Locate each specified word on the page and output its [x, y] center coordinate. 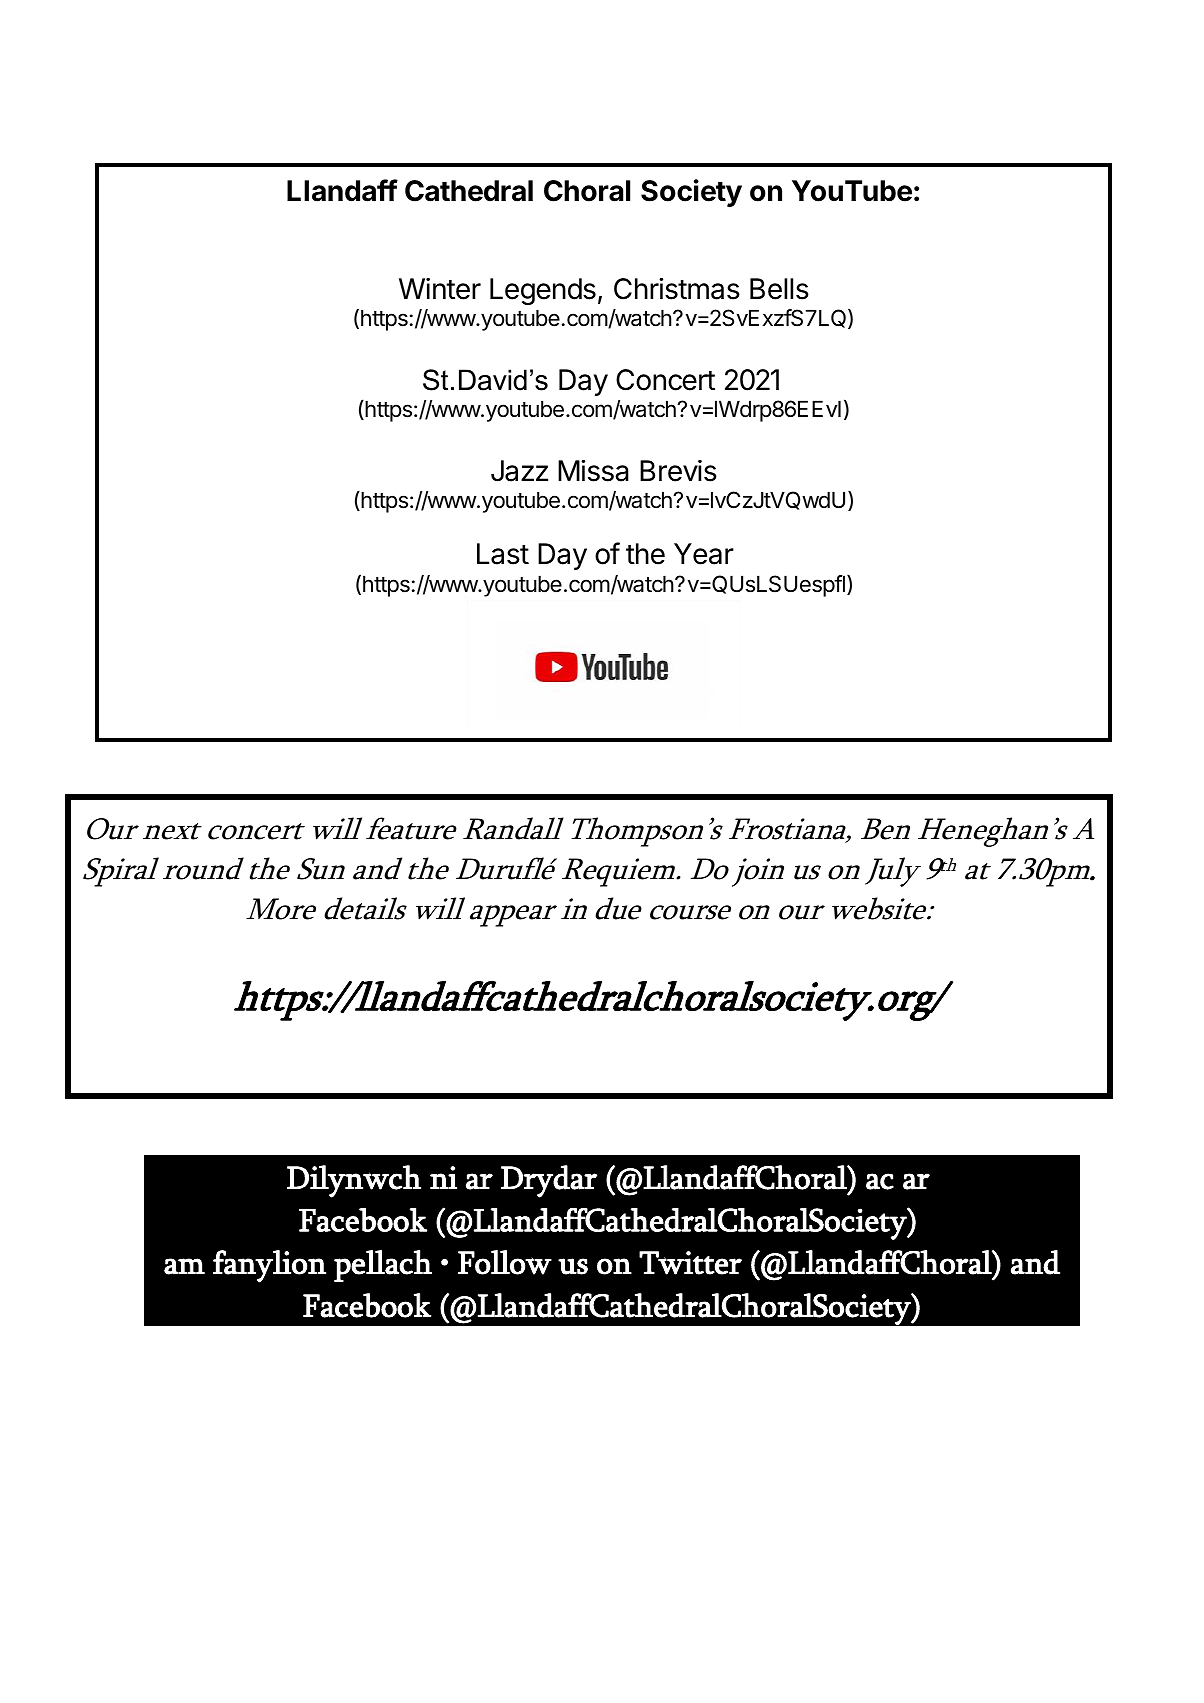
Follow [505, 1262]
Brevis [678, 471]
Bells [779, 289]
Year [704, 554]
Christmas [677, 289]
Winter [440, 289]
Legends [543, 291]
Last [503, 554]
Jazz [519, 471]
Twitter [690, 1263]
